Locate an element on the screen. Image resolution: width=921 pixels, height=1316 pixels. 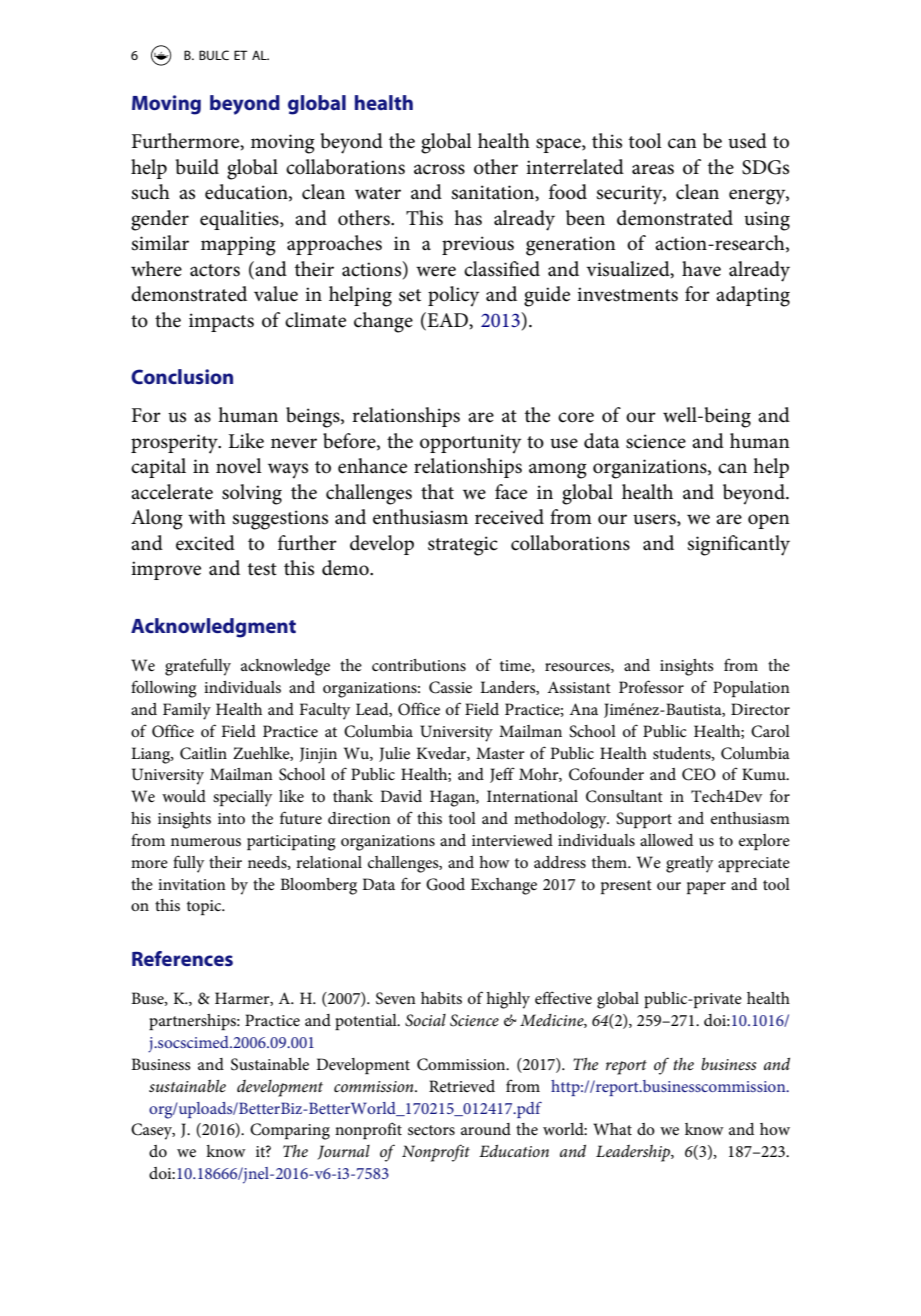
Good is located at coordinates (445, 884).
